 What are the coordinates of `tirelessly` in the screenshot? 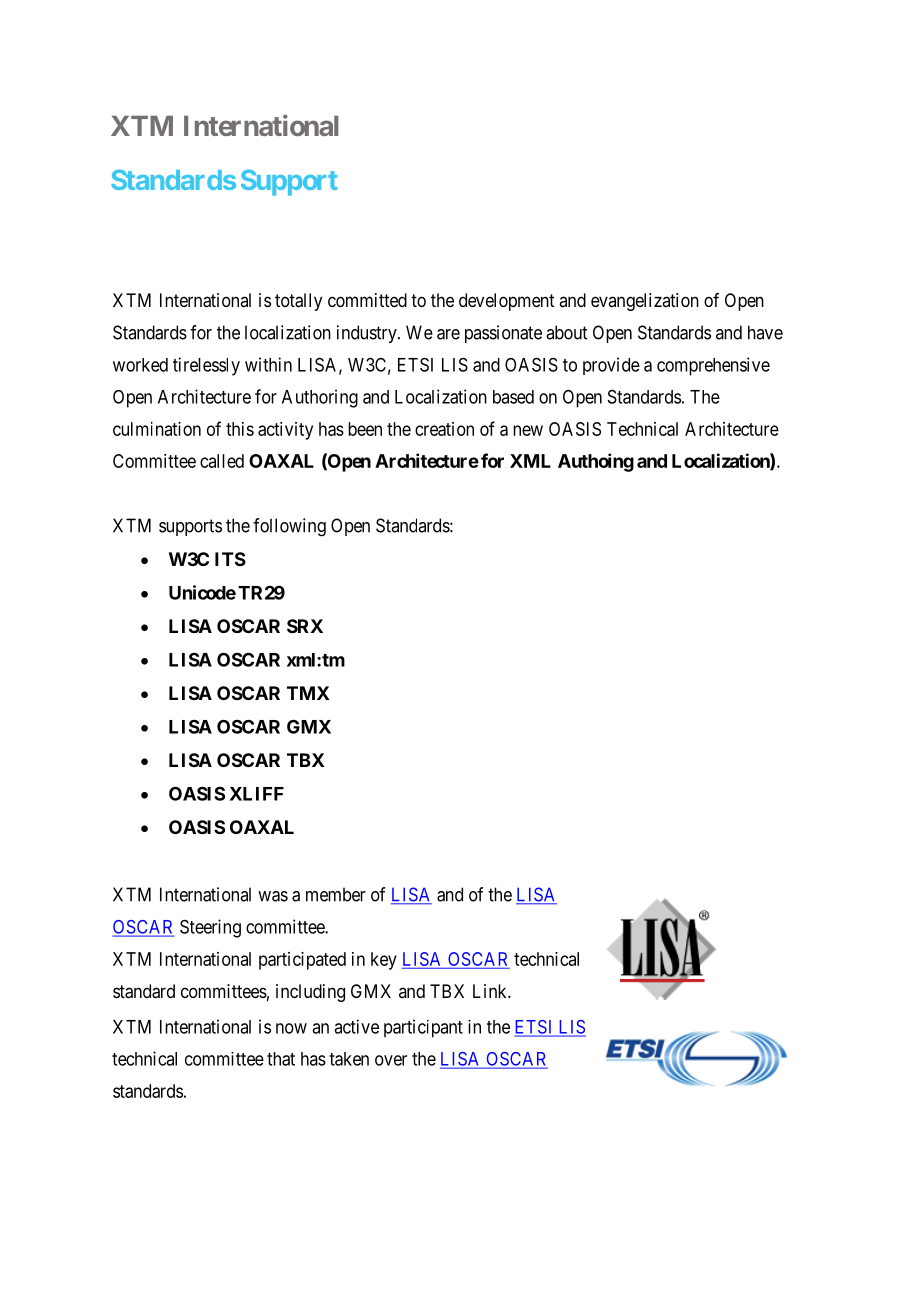 It's located at (206, 366).
